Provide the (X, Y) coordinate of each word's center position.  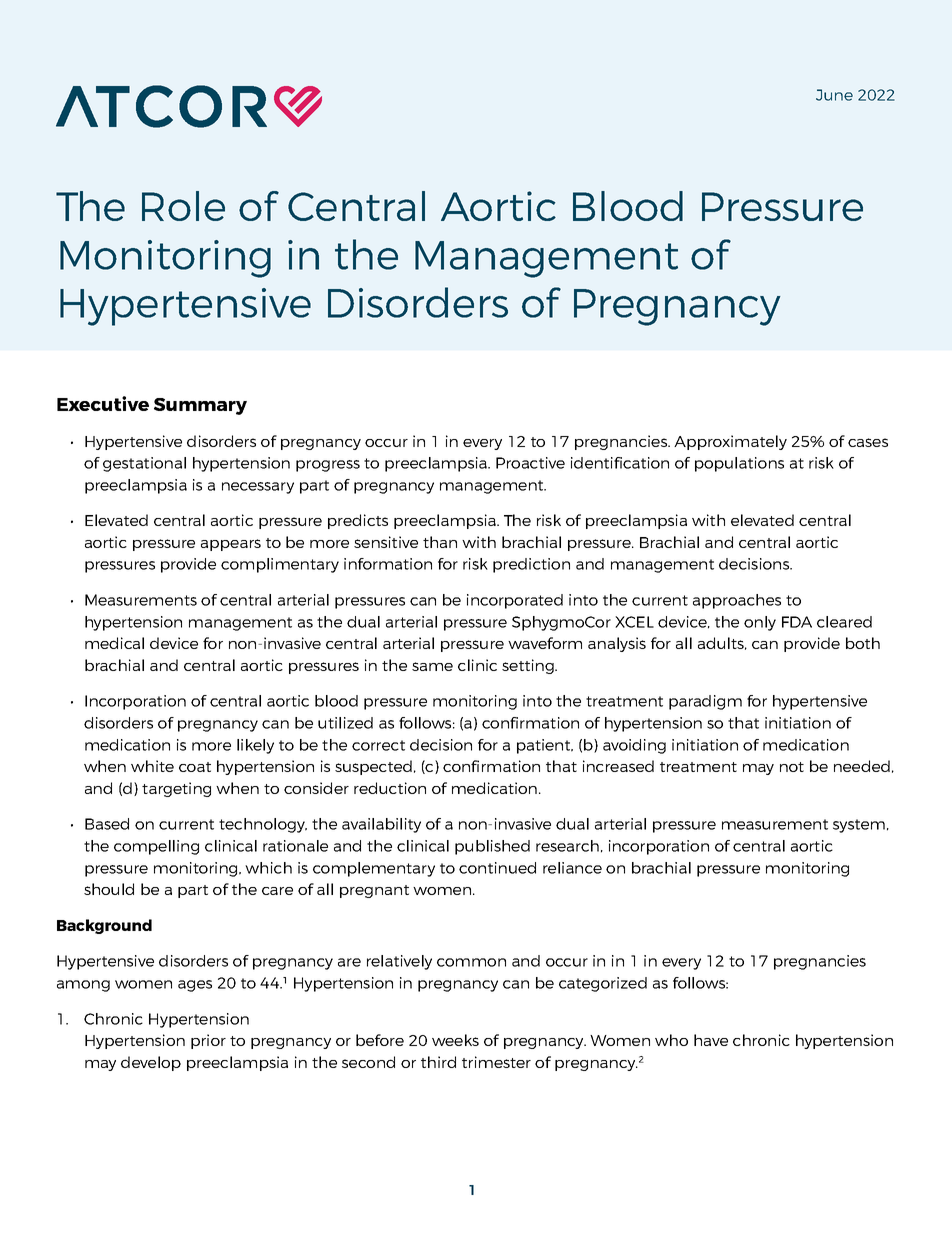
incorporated (515, 601)
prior (208, 1041)
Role (183, 206)
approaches (737, 601)
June (834, 95)
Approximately (730, 442)
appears (231, 545)
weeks (455, 1040)
